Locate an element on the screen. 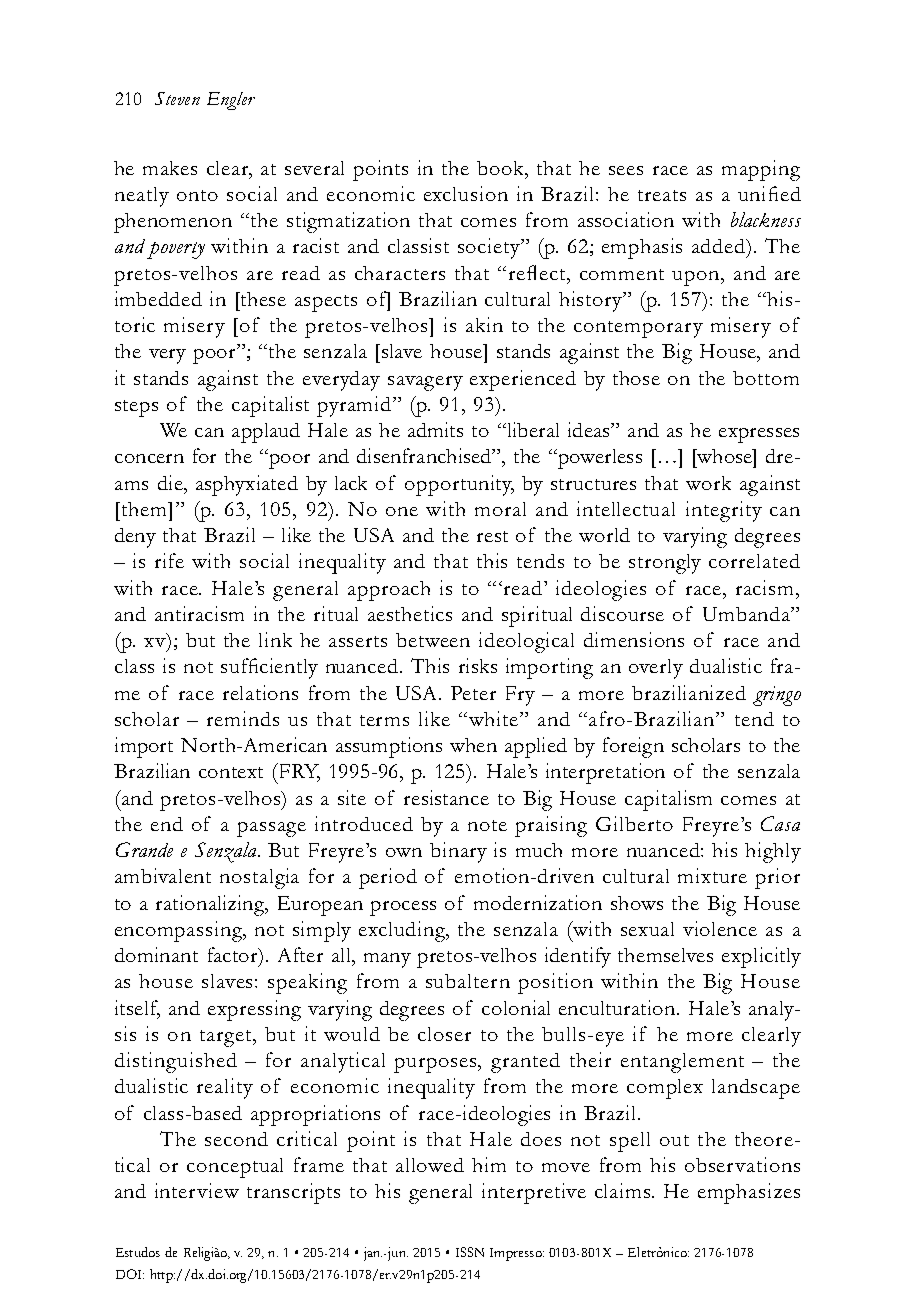  savagery is located at coordinates (425, 383).
